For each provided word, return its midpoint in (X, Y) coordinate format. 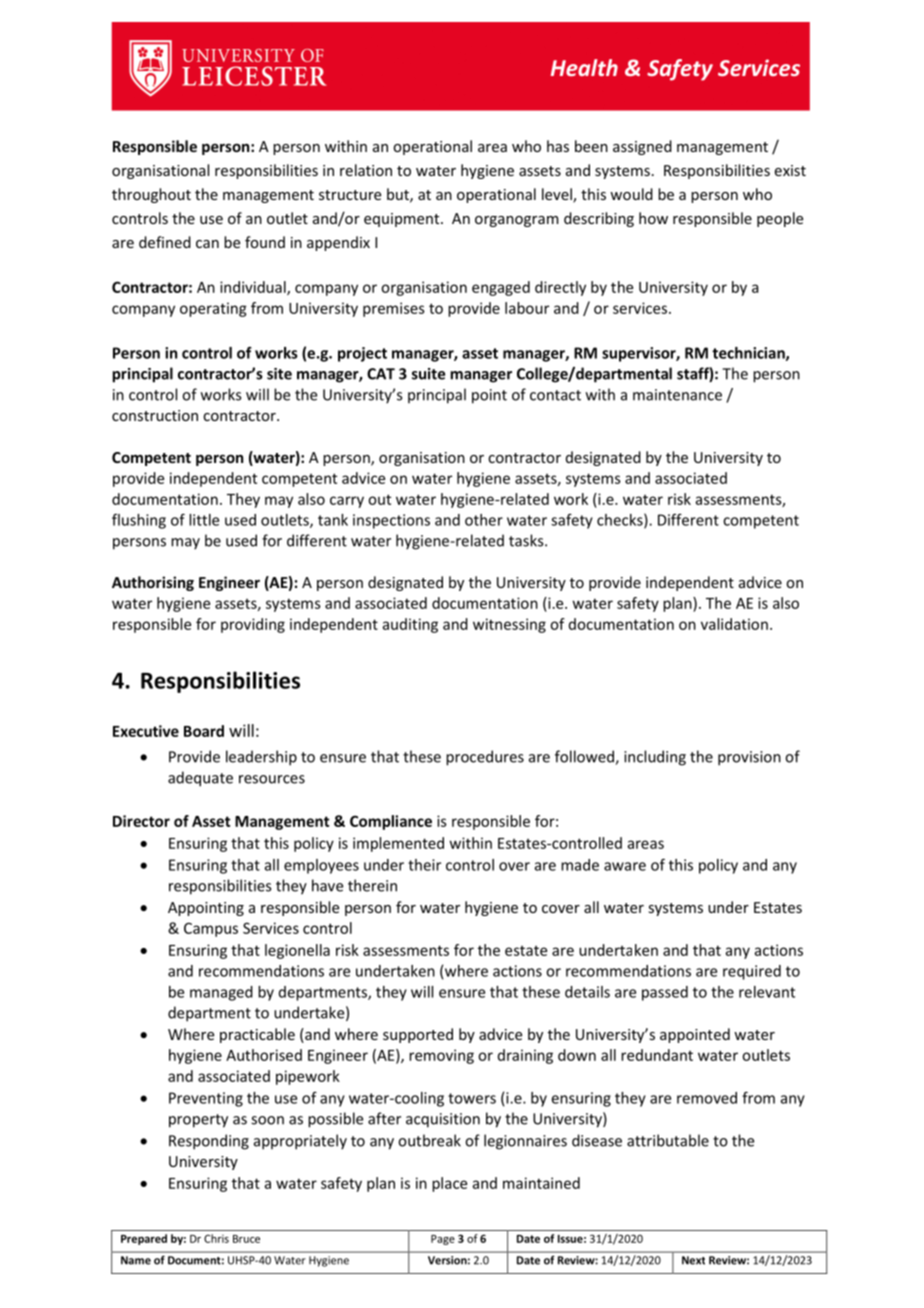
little (204, 520)
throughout (151, 195)
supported (418, 1035)
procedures (485, 758)
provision (749, 758)
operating (213, 309)
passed (665, 993)
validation (734, 624)
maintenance (677, 395)
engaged (501, 288)
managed (221, 993)
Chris (216, 1238)
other (484, 520)
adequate (200, 779)
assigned (642, 147)
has (558, 146)
